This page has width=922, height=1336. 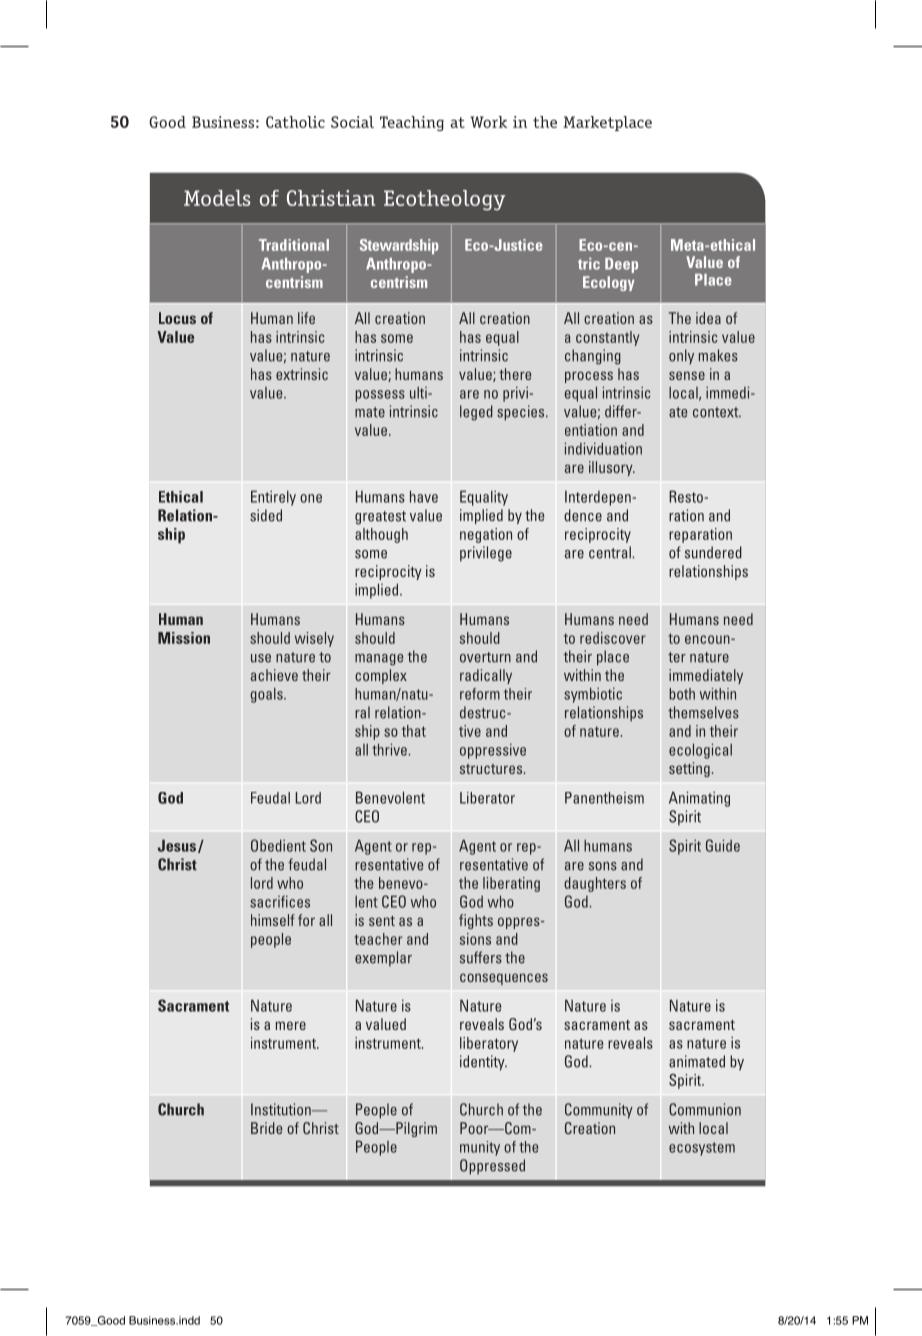 What do you see at coordinates (302, 374) in the page?
I see `extrinsic` at bounding box center [302, 374].
